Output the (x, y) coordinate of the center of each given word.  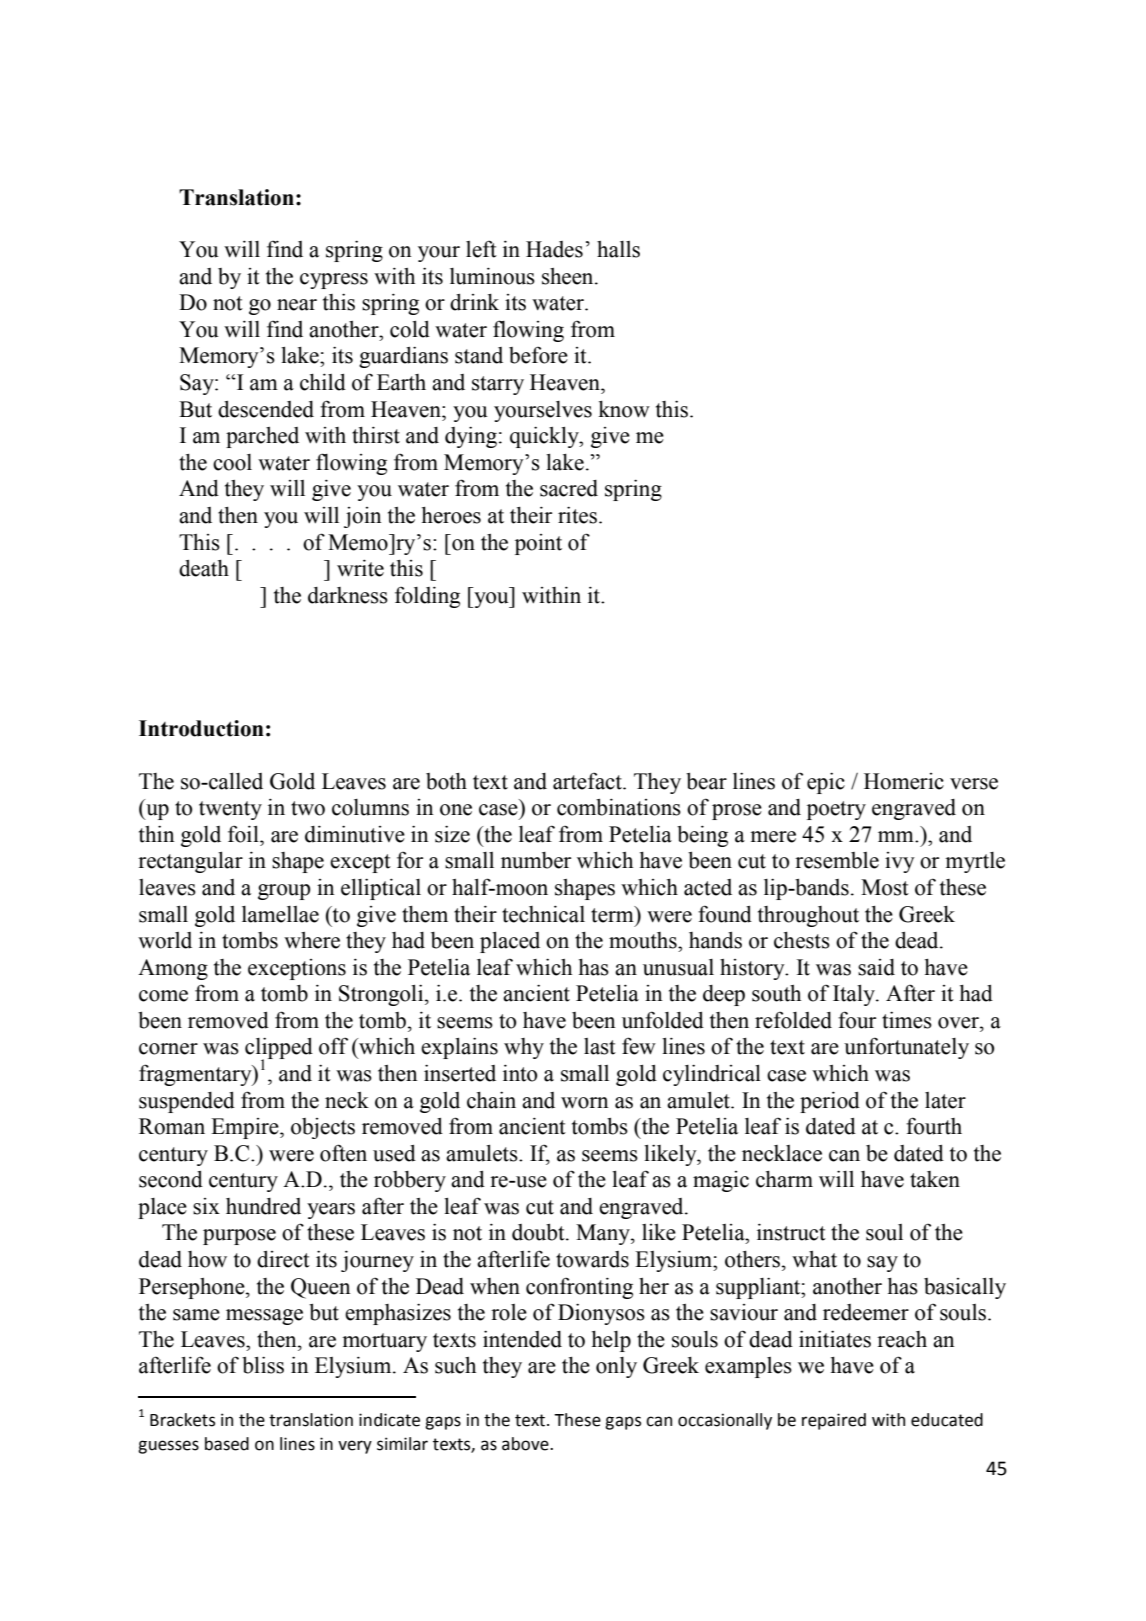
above (526, 1444)
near (297, 305)
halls (618, 249)
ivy (900, 862)
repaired (834, 1421)
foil (244, 834)
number (536, 860)
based (227, 1444)
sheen (569, 276)
